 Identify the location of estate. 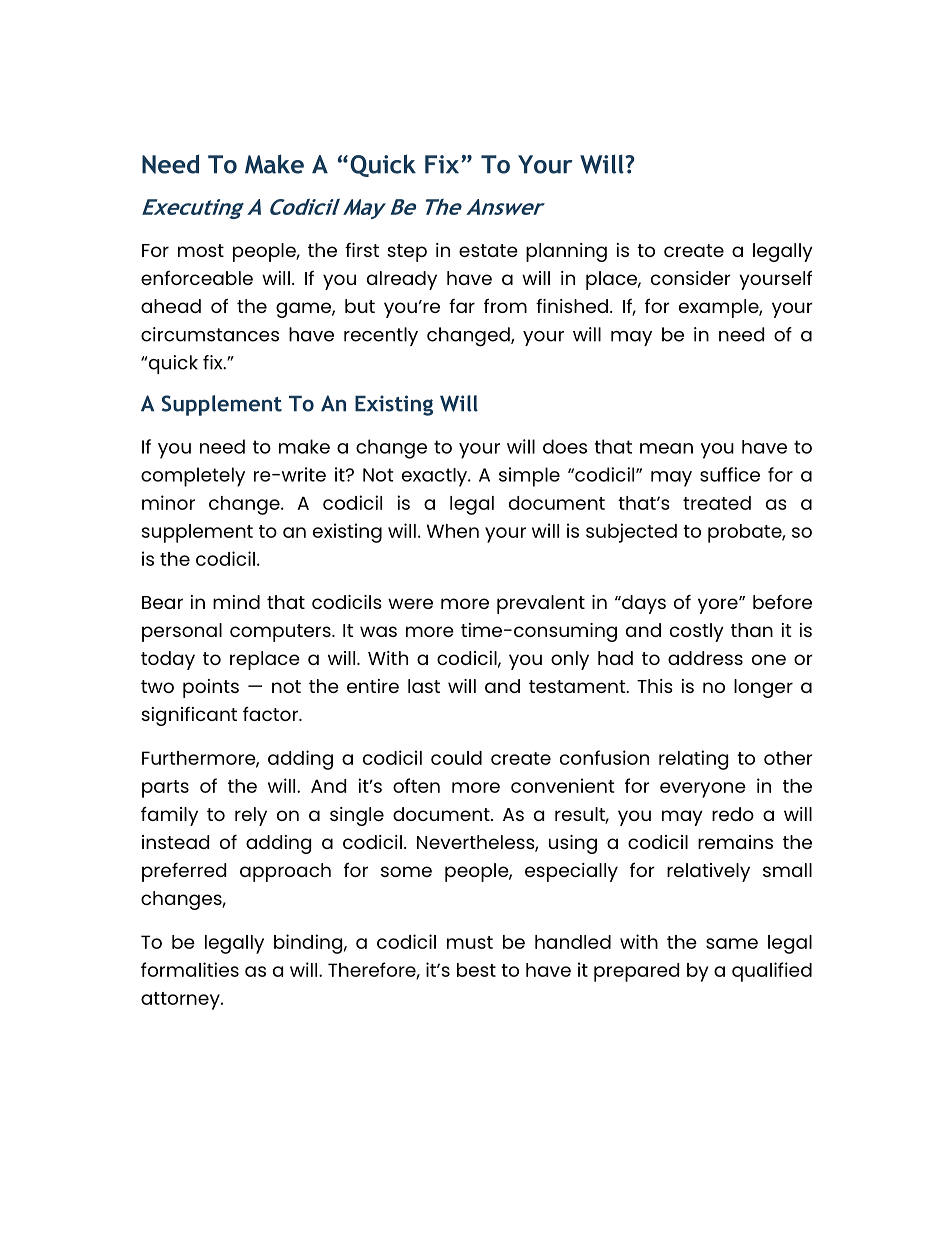
(488, 250).
